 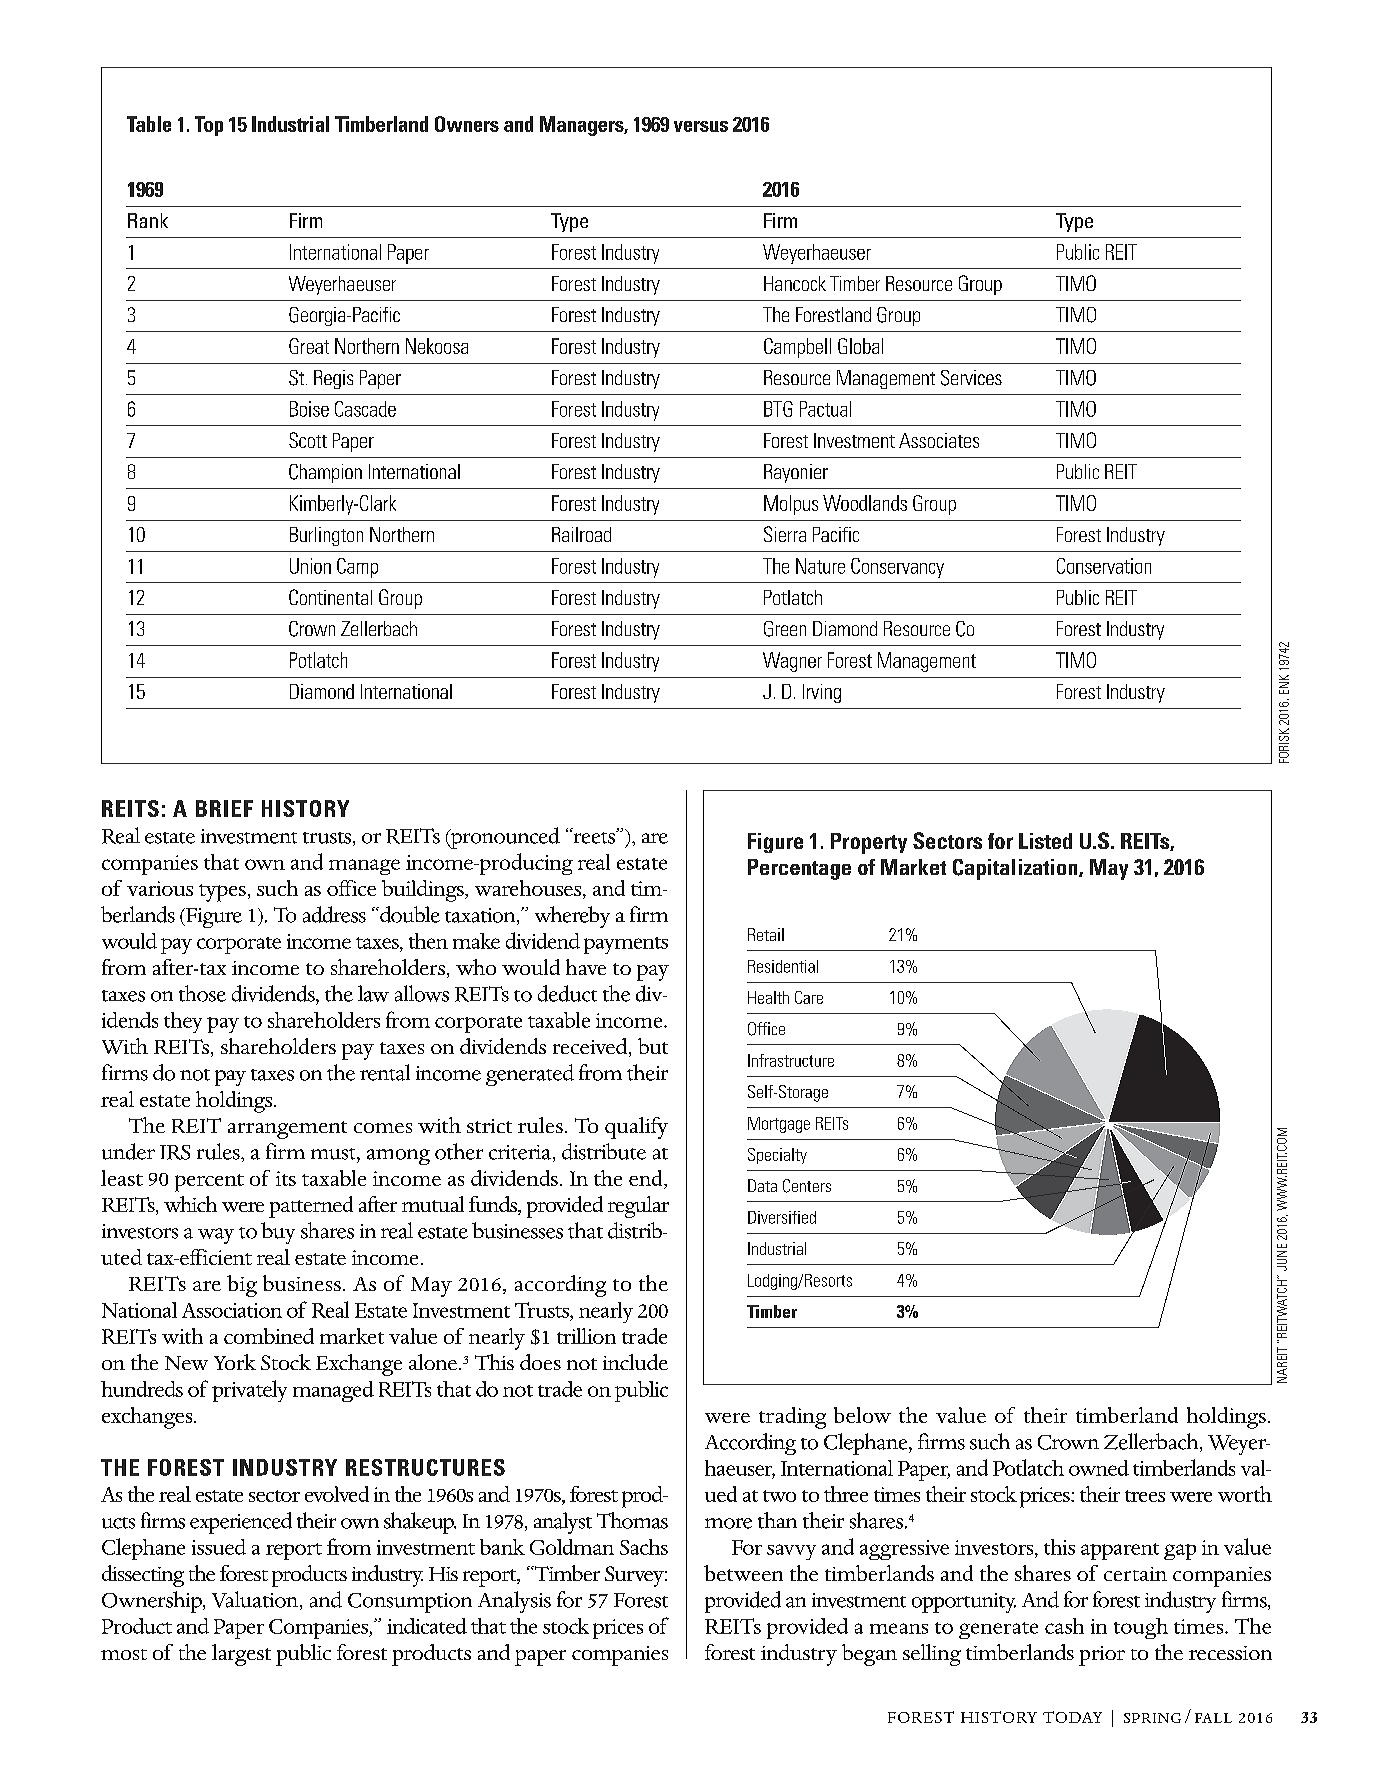 I want to click on Sierra, so click(x=785, y=534).
